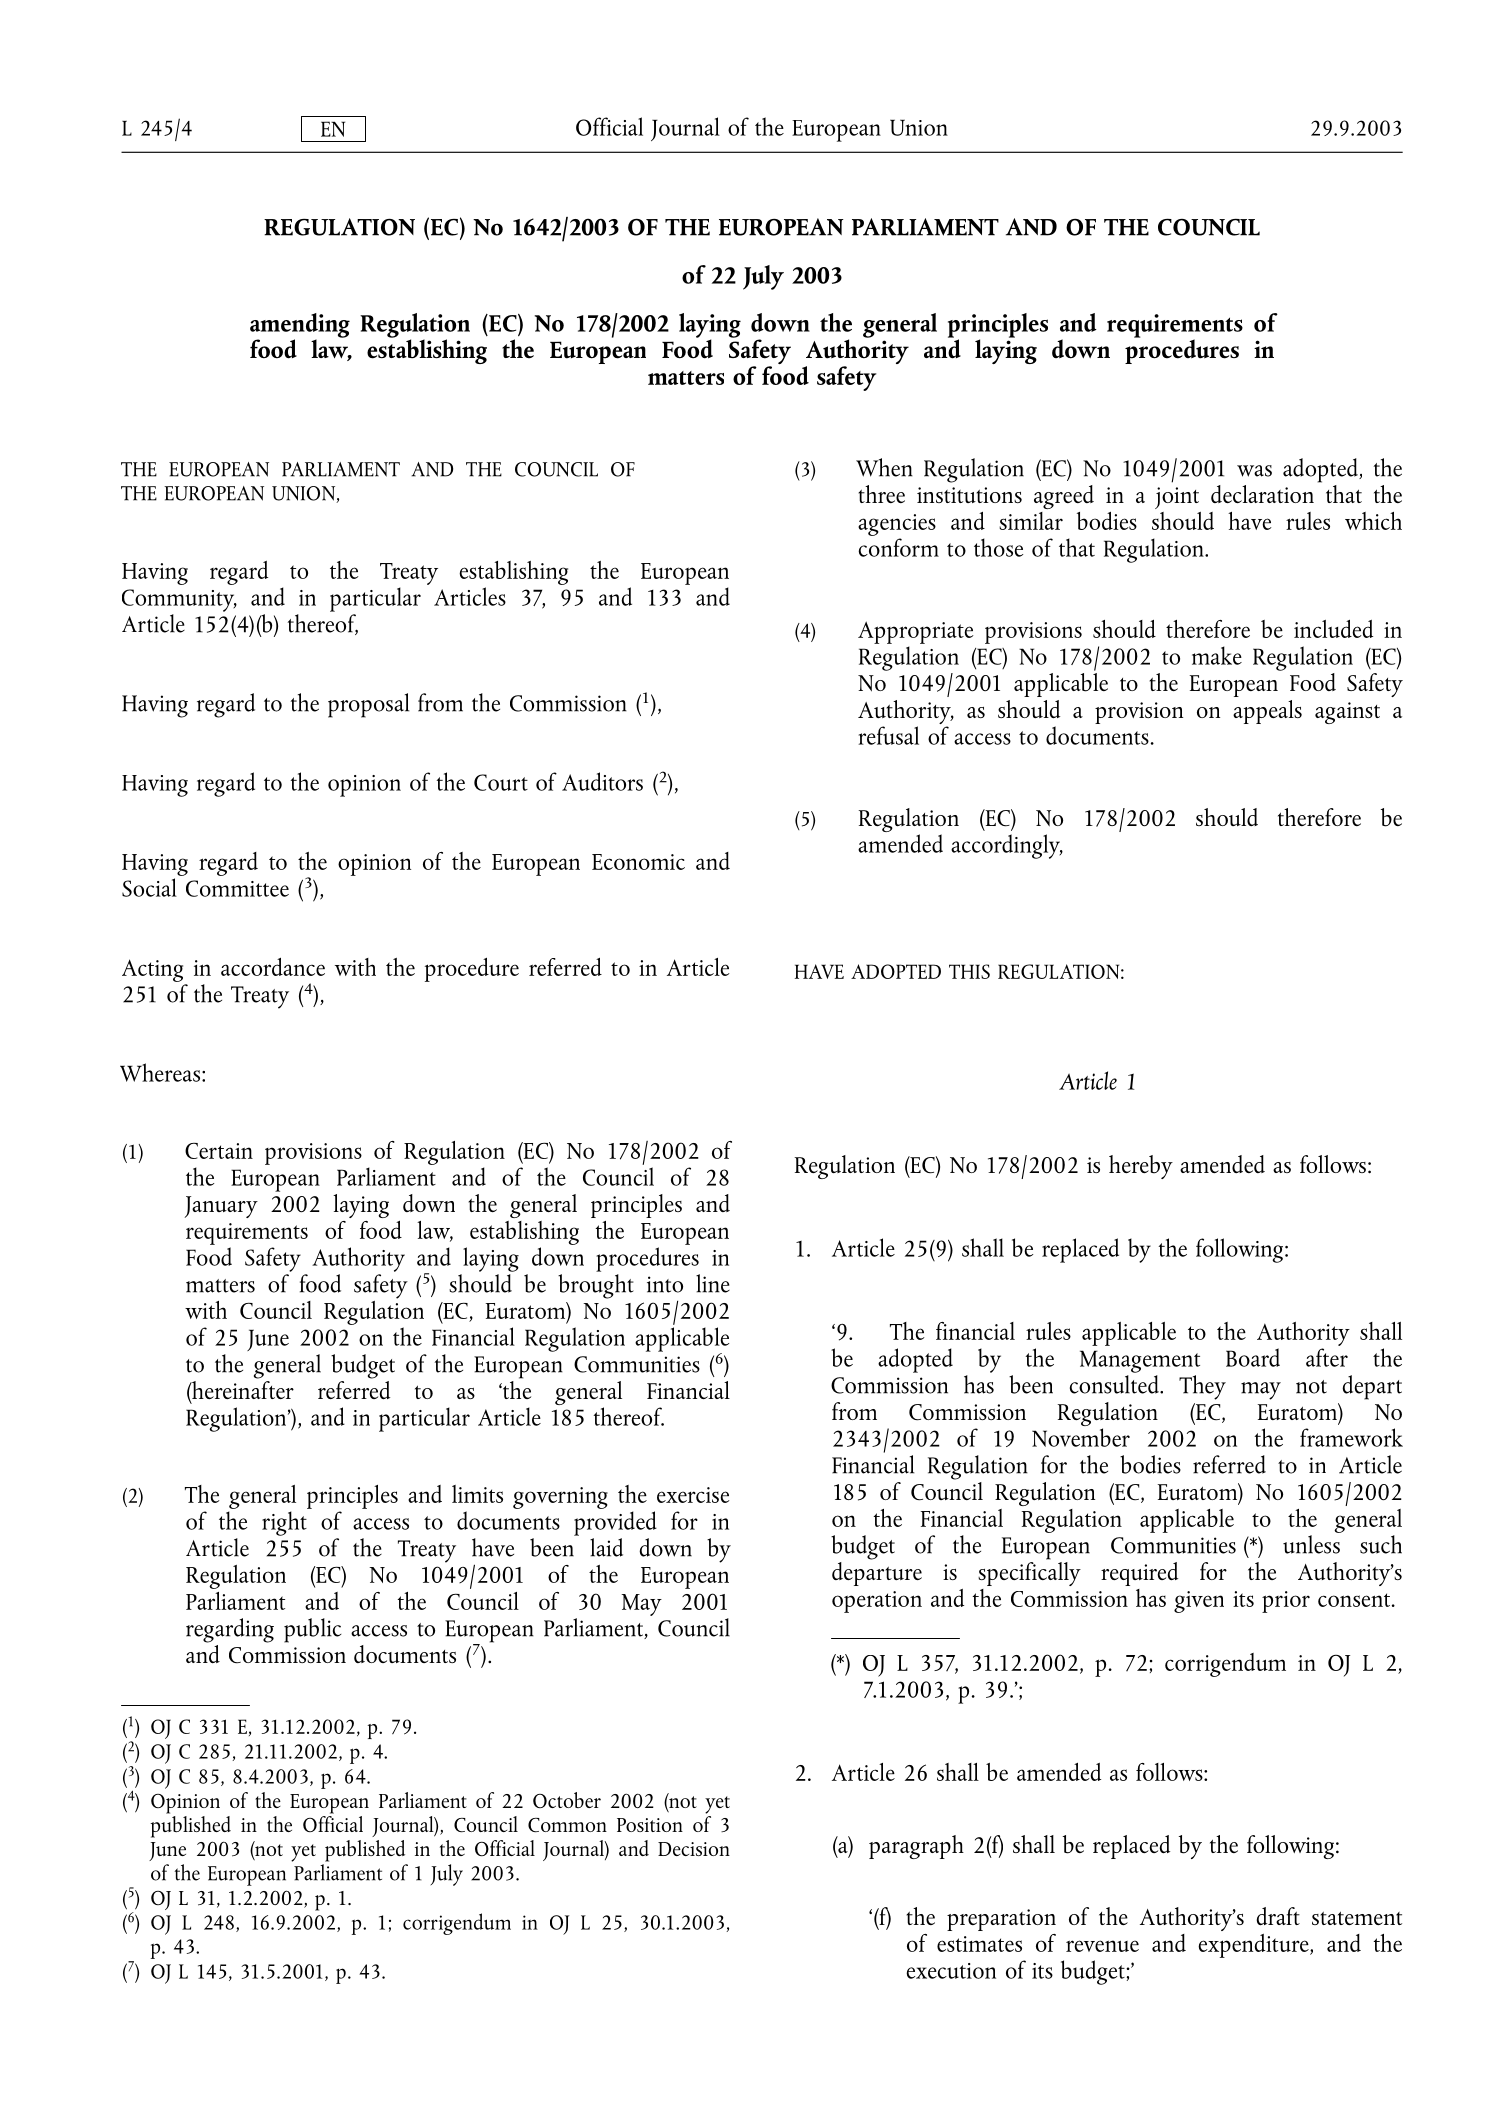 The height and width of the document is (2108, 1492). I want to click on refusal, so click(888, 735).
